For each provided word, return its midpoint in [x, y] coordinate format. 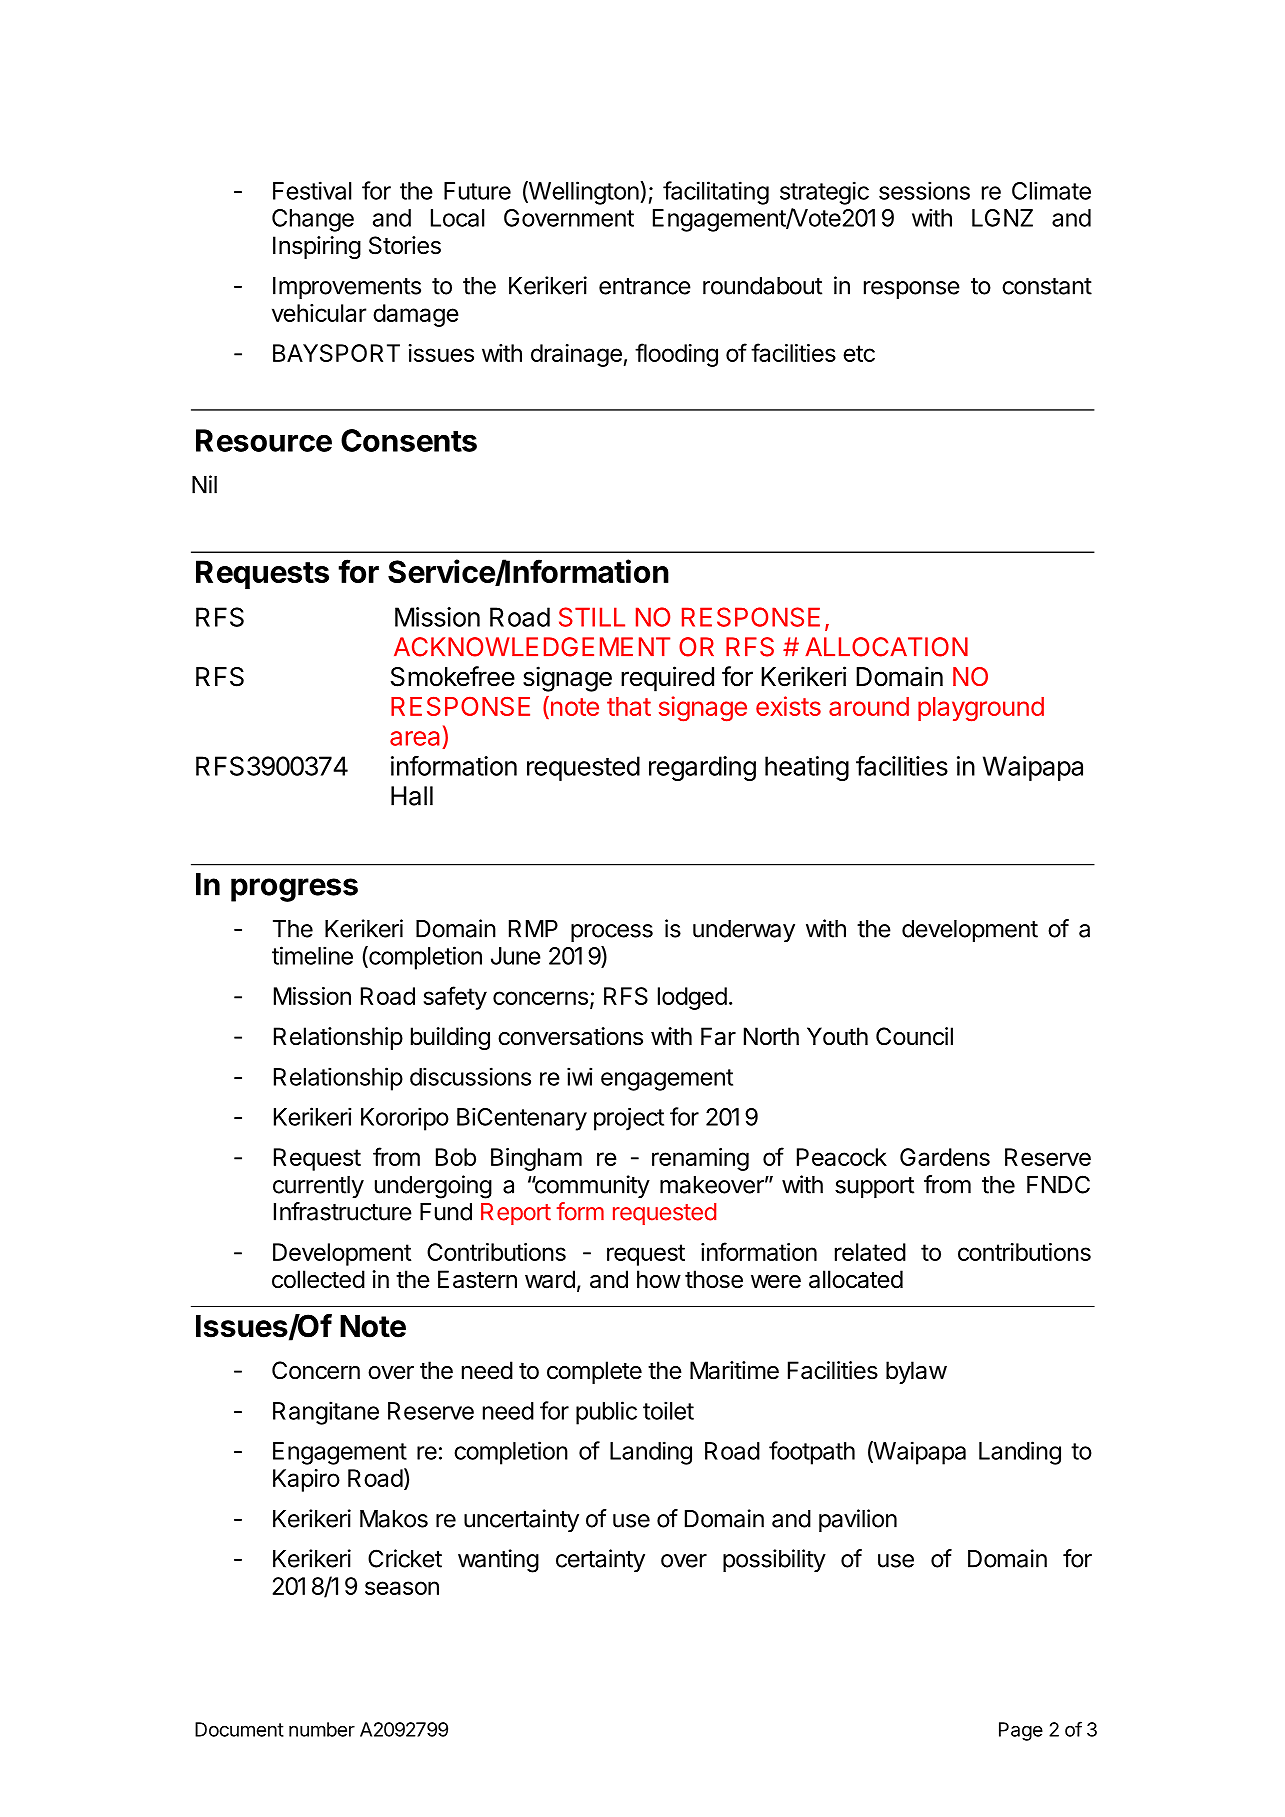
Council [914, 1036]
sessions [924, 190]
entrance [645, 286]
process [612, 933]
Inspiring [317, 247]
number [322, 1729]
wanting [498, 1561]
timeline [312, 955]
